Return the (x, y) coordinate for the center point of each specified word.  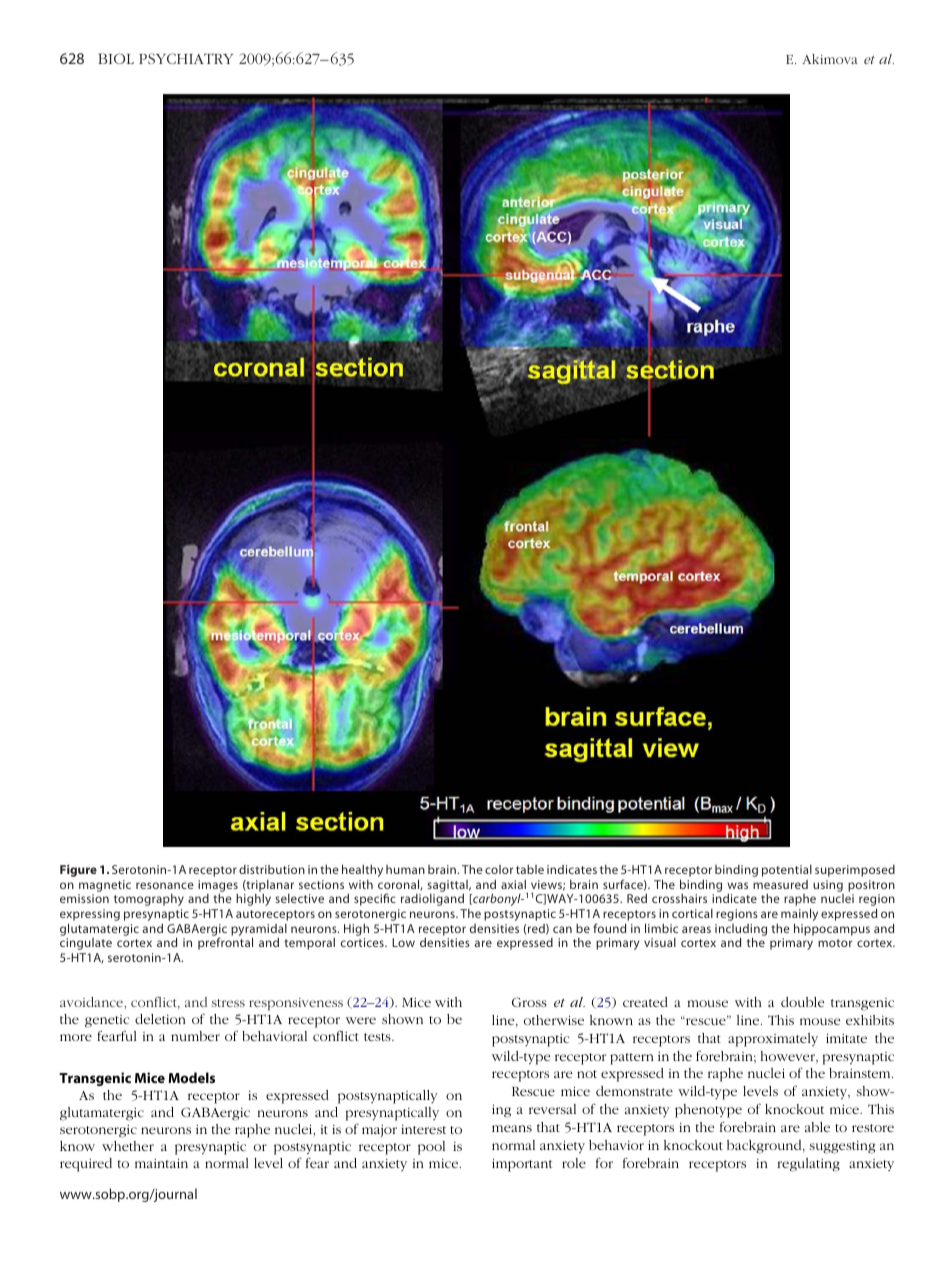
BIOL (116, 58)
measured (780, 884)
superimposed (855, 871)
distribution (272, 869)
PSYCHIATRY (186, 58)
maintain (161, 1163)
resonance (165, 885)
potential (787, 871)
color (499, 869)
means (512, 1128)
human (405, 869)
